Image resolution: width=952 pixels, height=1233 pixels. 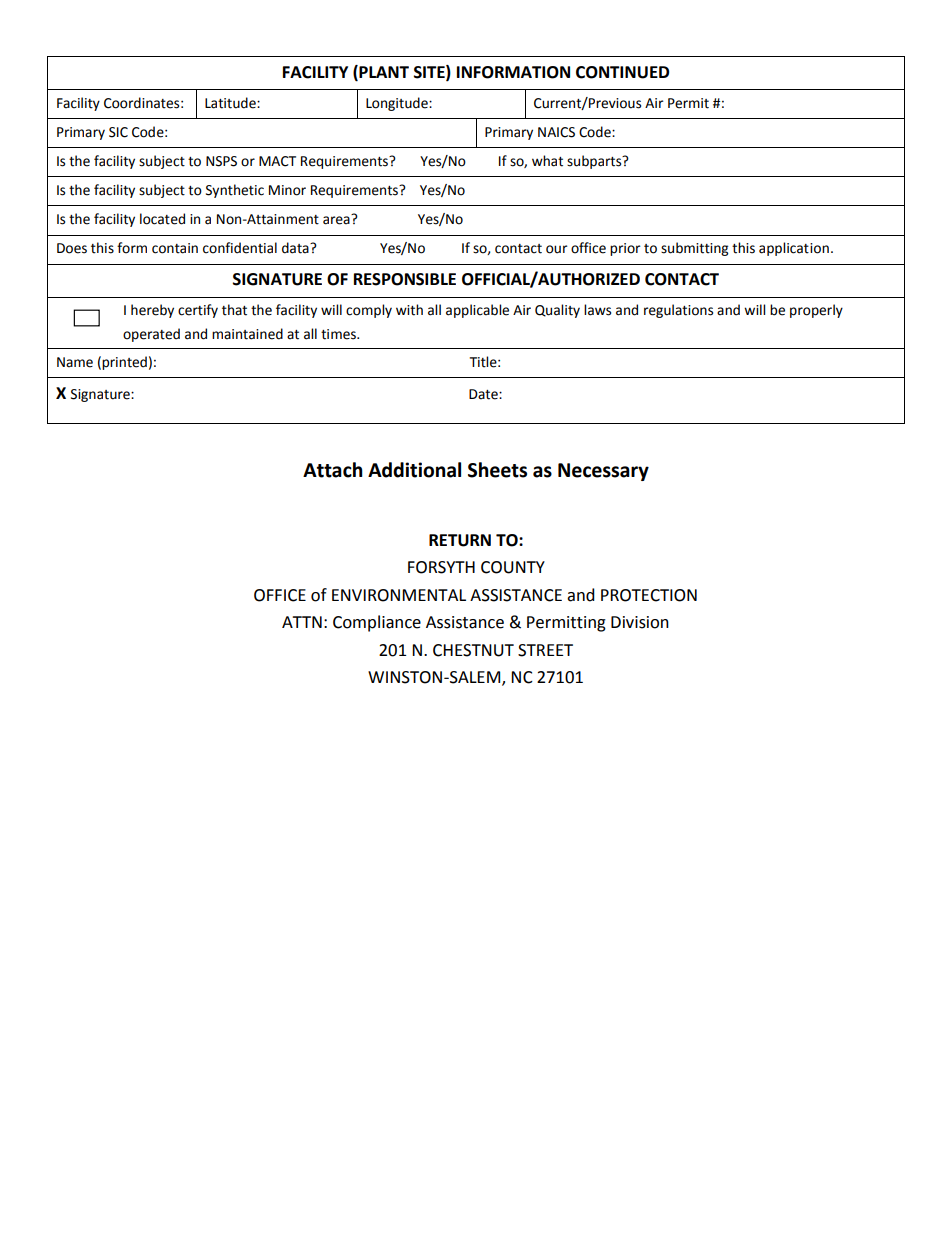 I want to click on Compliance, so click(x=377, y=623).
